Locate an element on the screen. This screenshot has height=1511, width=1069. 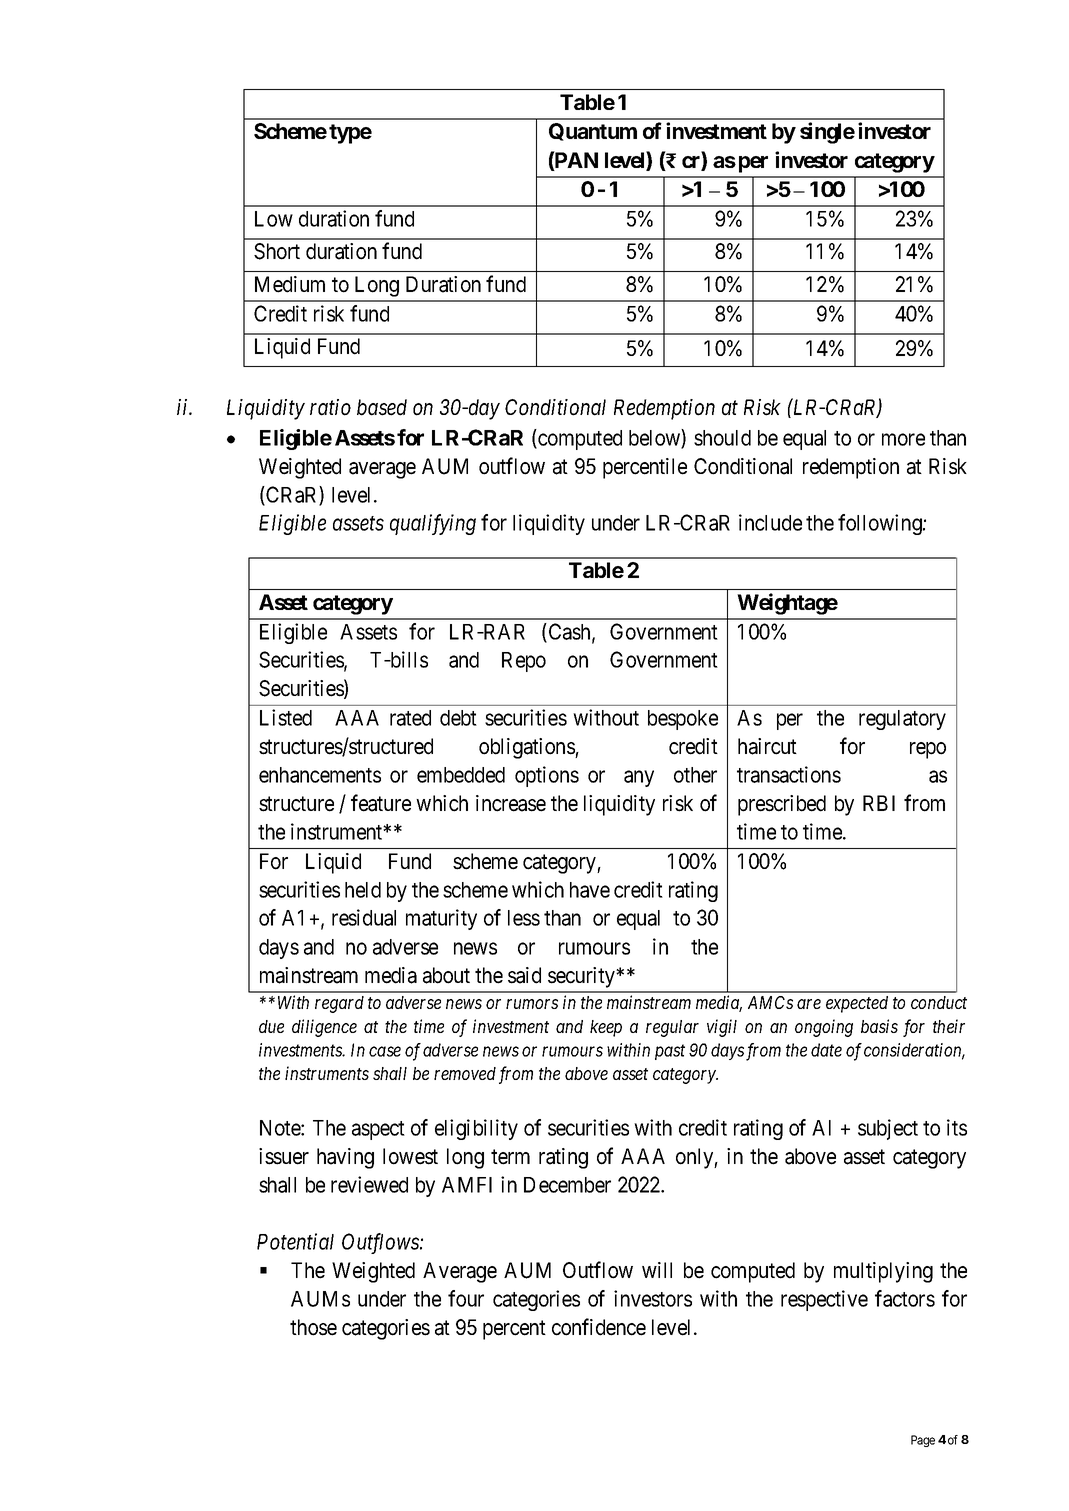
qualifying is located at coordinates (433, 524).
